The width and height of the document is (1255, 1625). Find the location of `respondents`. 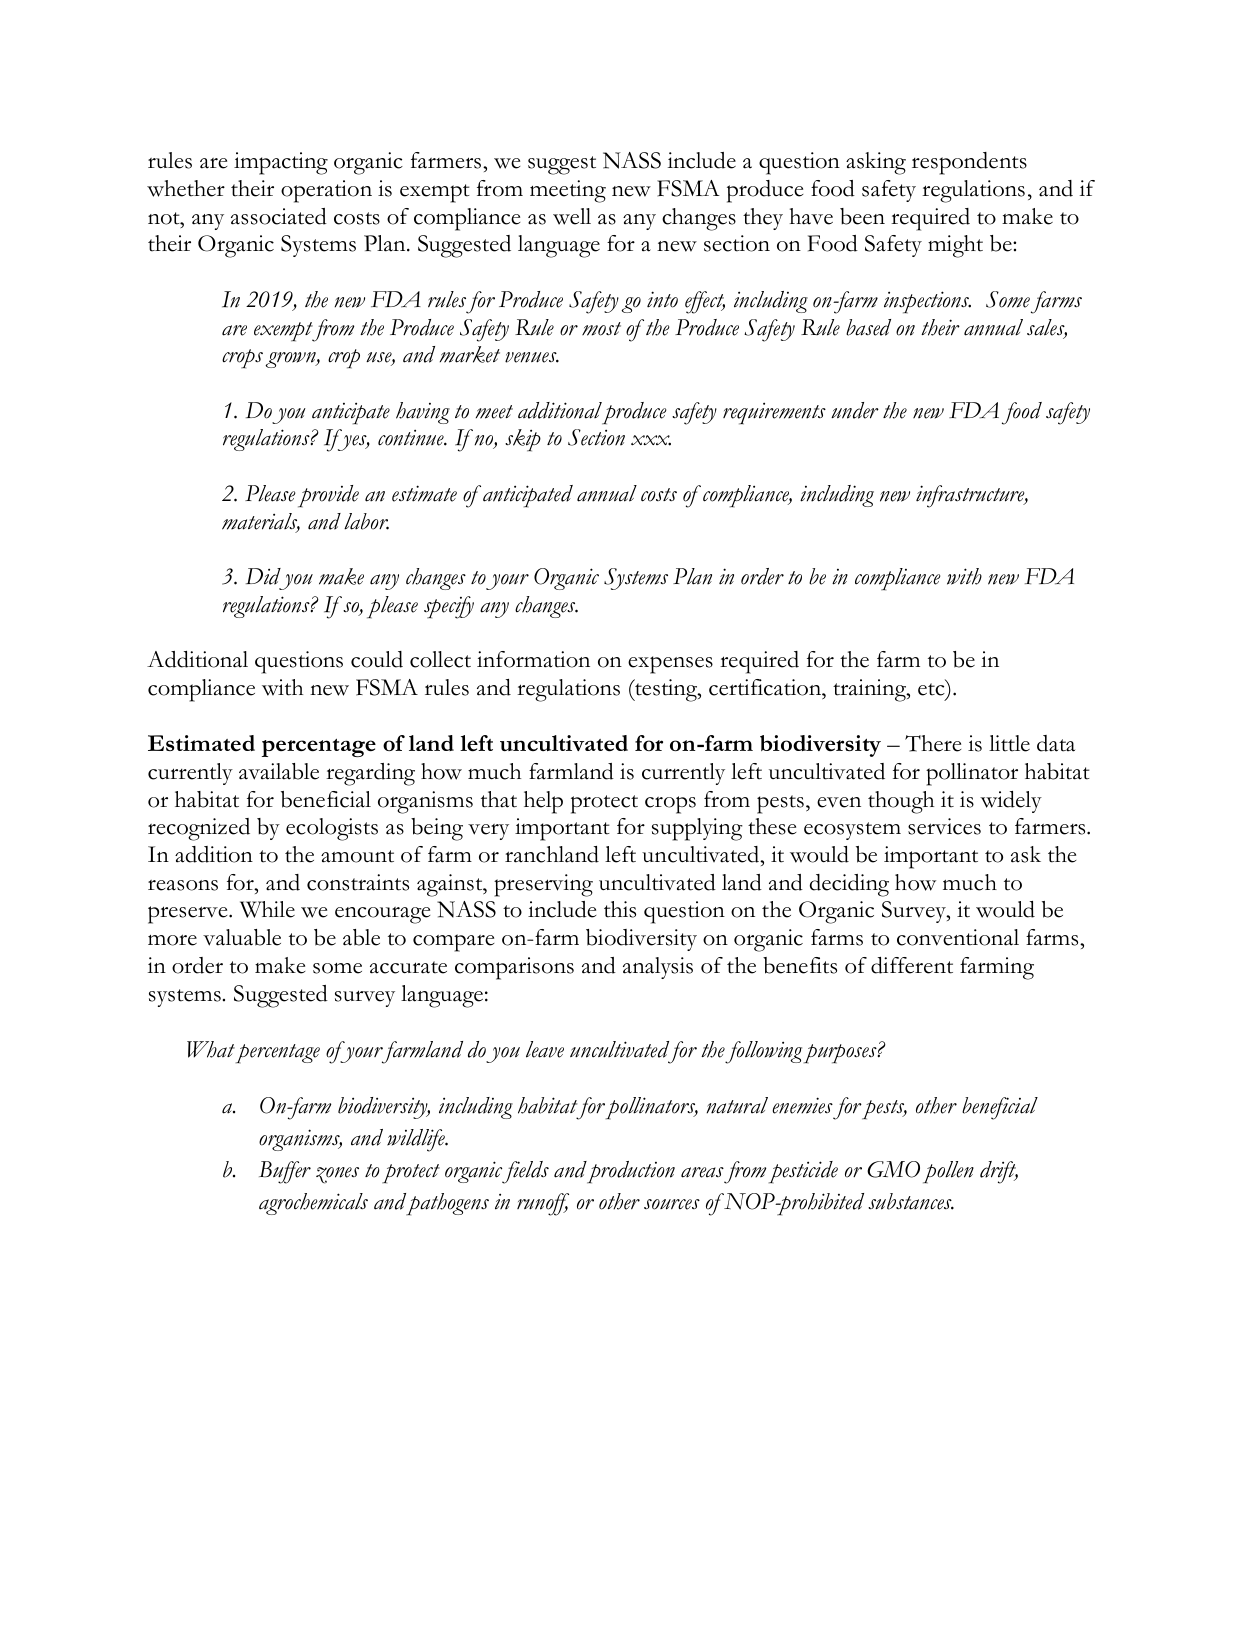

respondents is located at coordinates (969, 163).
